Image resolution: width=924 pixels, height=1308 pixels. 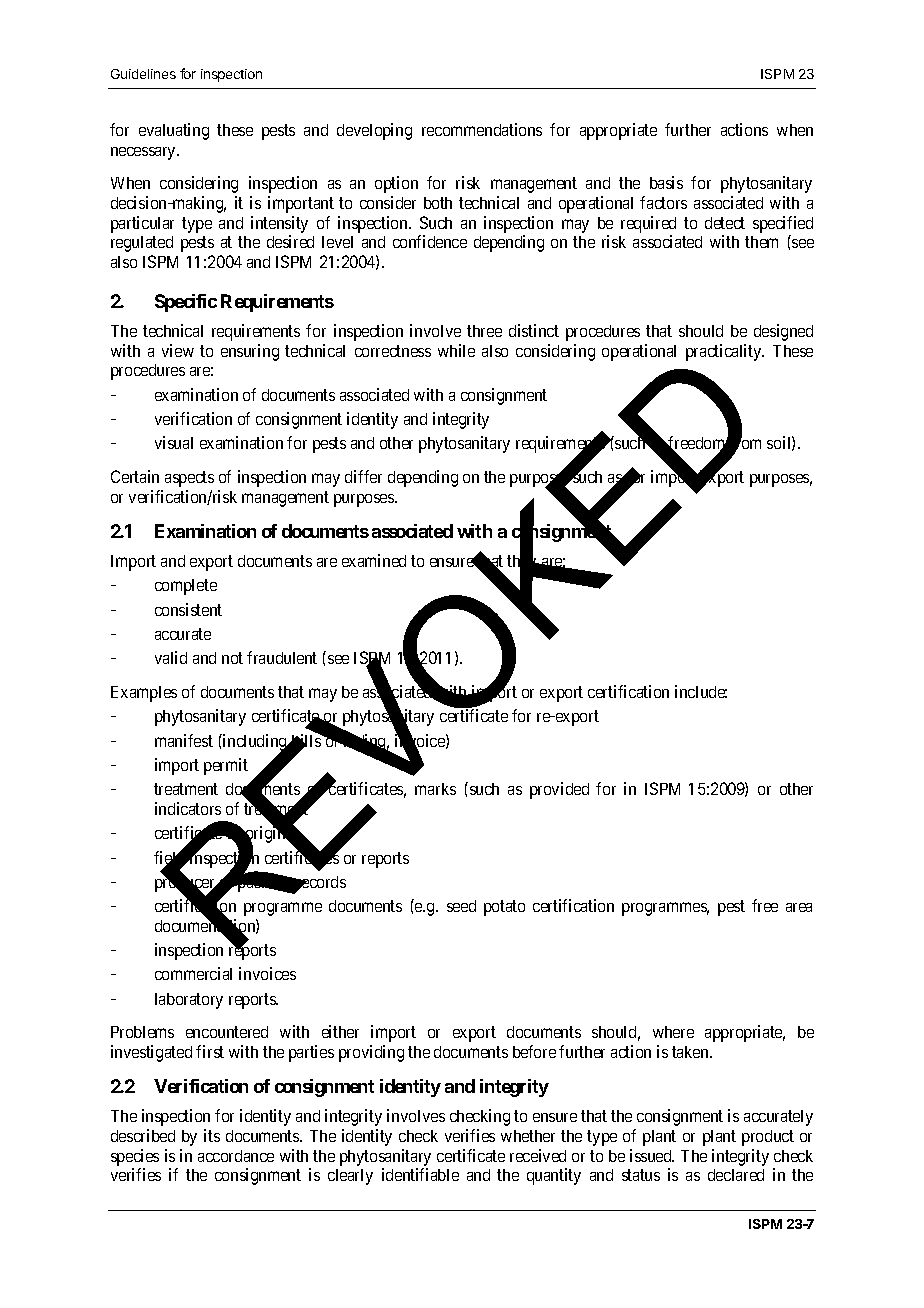 What do you see at coordinates (374, 560) in the image?
I see `examined` at bounding box center [374, 560].
